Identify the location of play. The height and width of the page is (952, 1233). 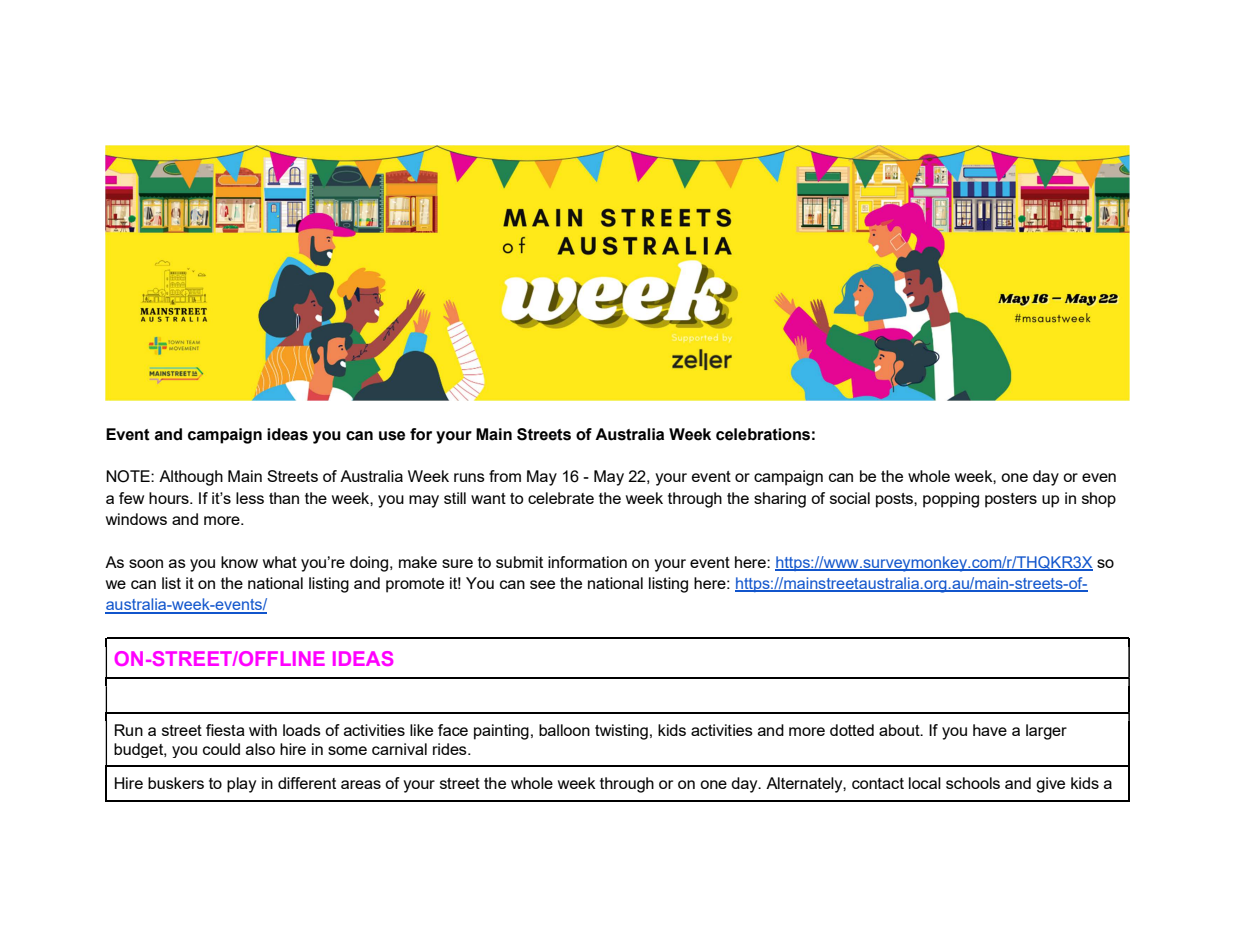
(241, 785).
